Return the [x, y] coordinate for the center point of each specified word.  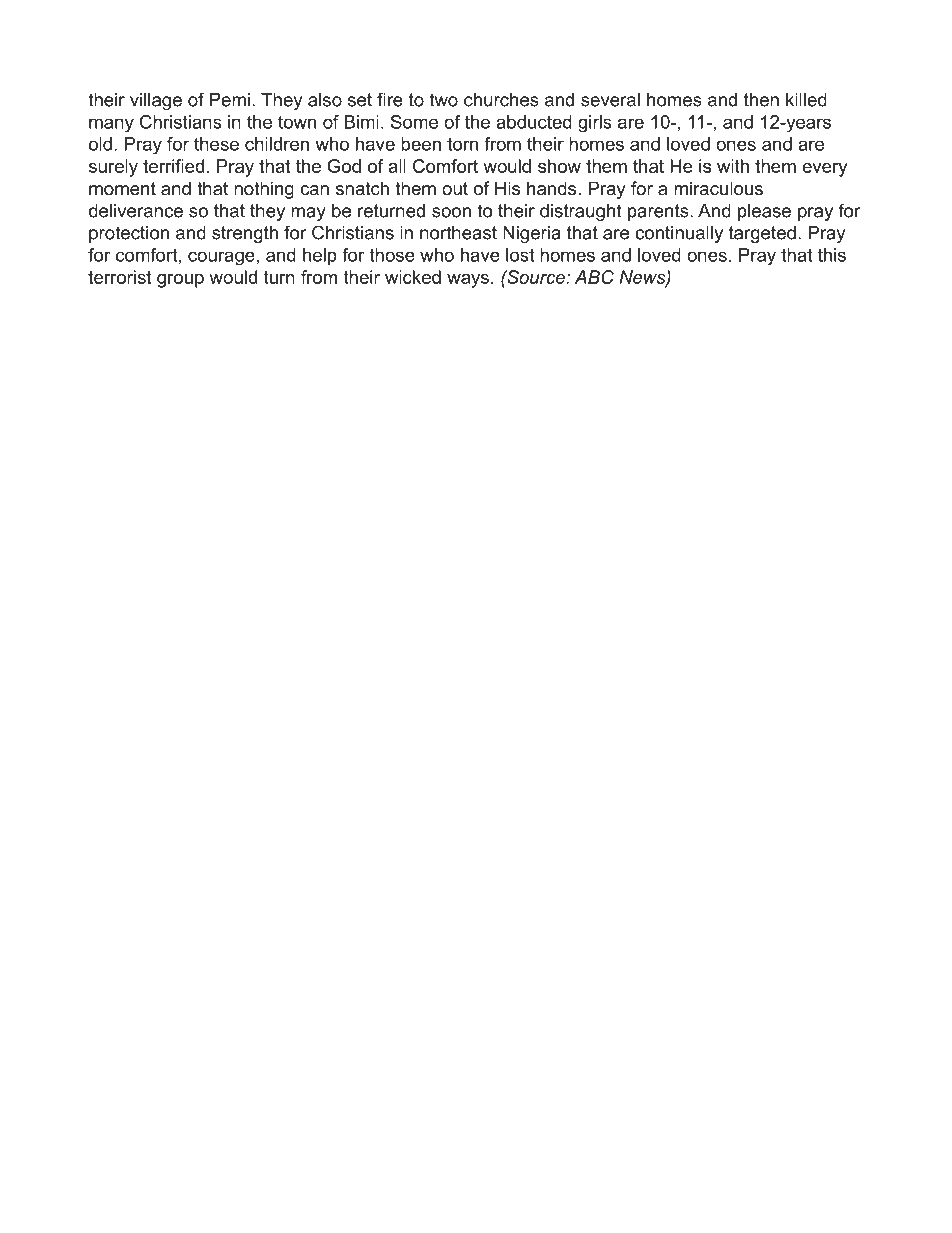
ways [468, 281]
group [180, 281]
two [443, 100]
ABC [594, 277]
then [761, 100]
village [156, 101]
